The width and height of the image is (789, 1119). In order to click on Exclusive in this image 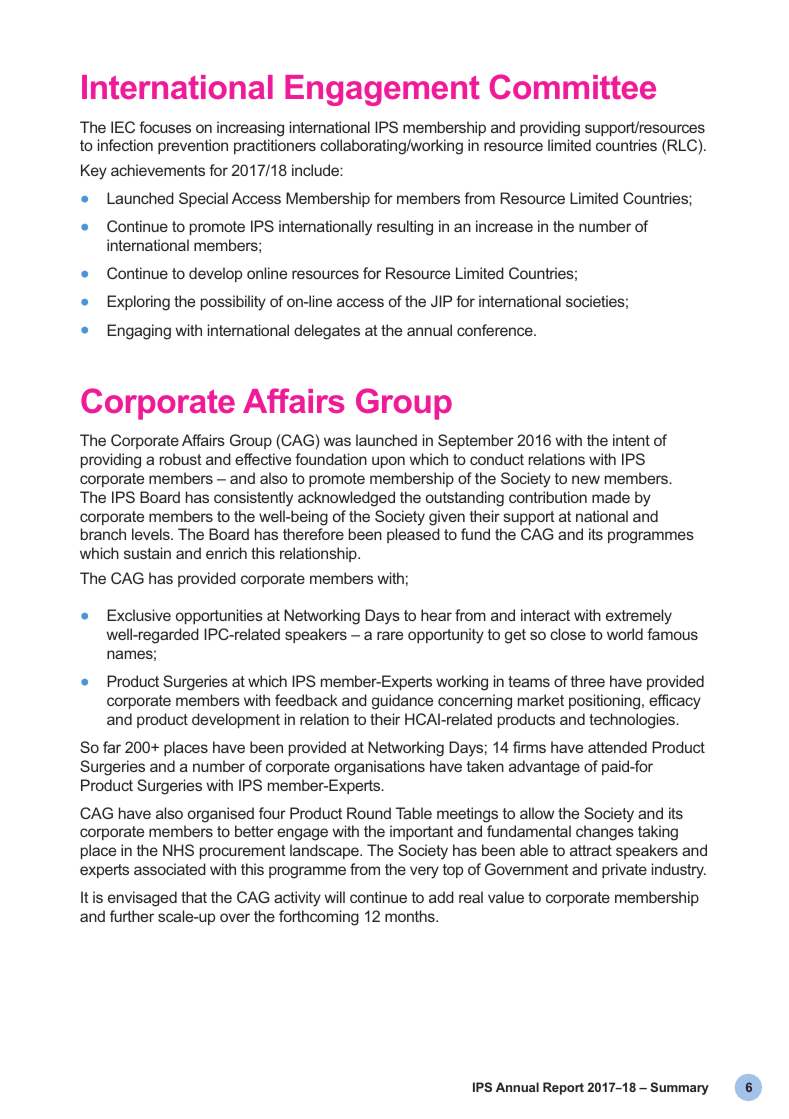, I will do `click(139, 615)`.
